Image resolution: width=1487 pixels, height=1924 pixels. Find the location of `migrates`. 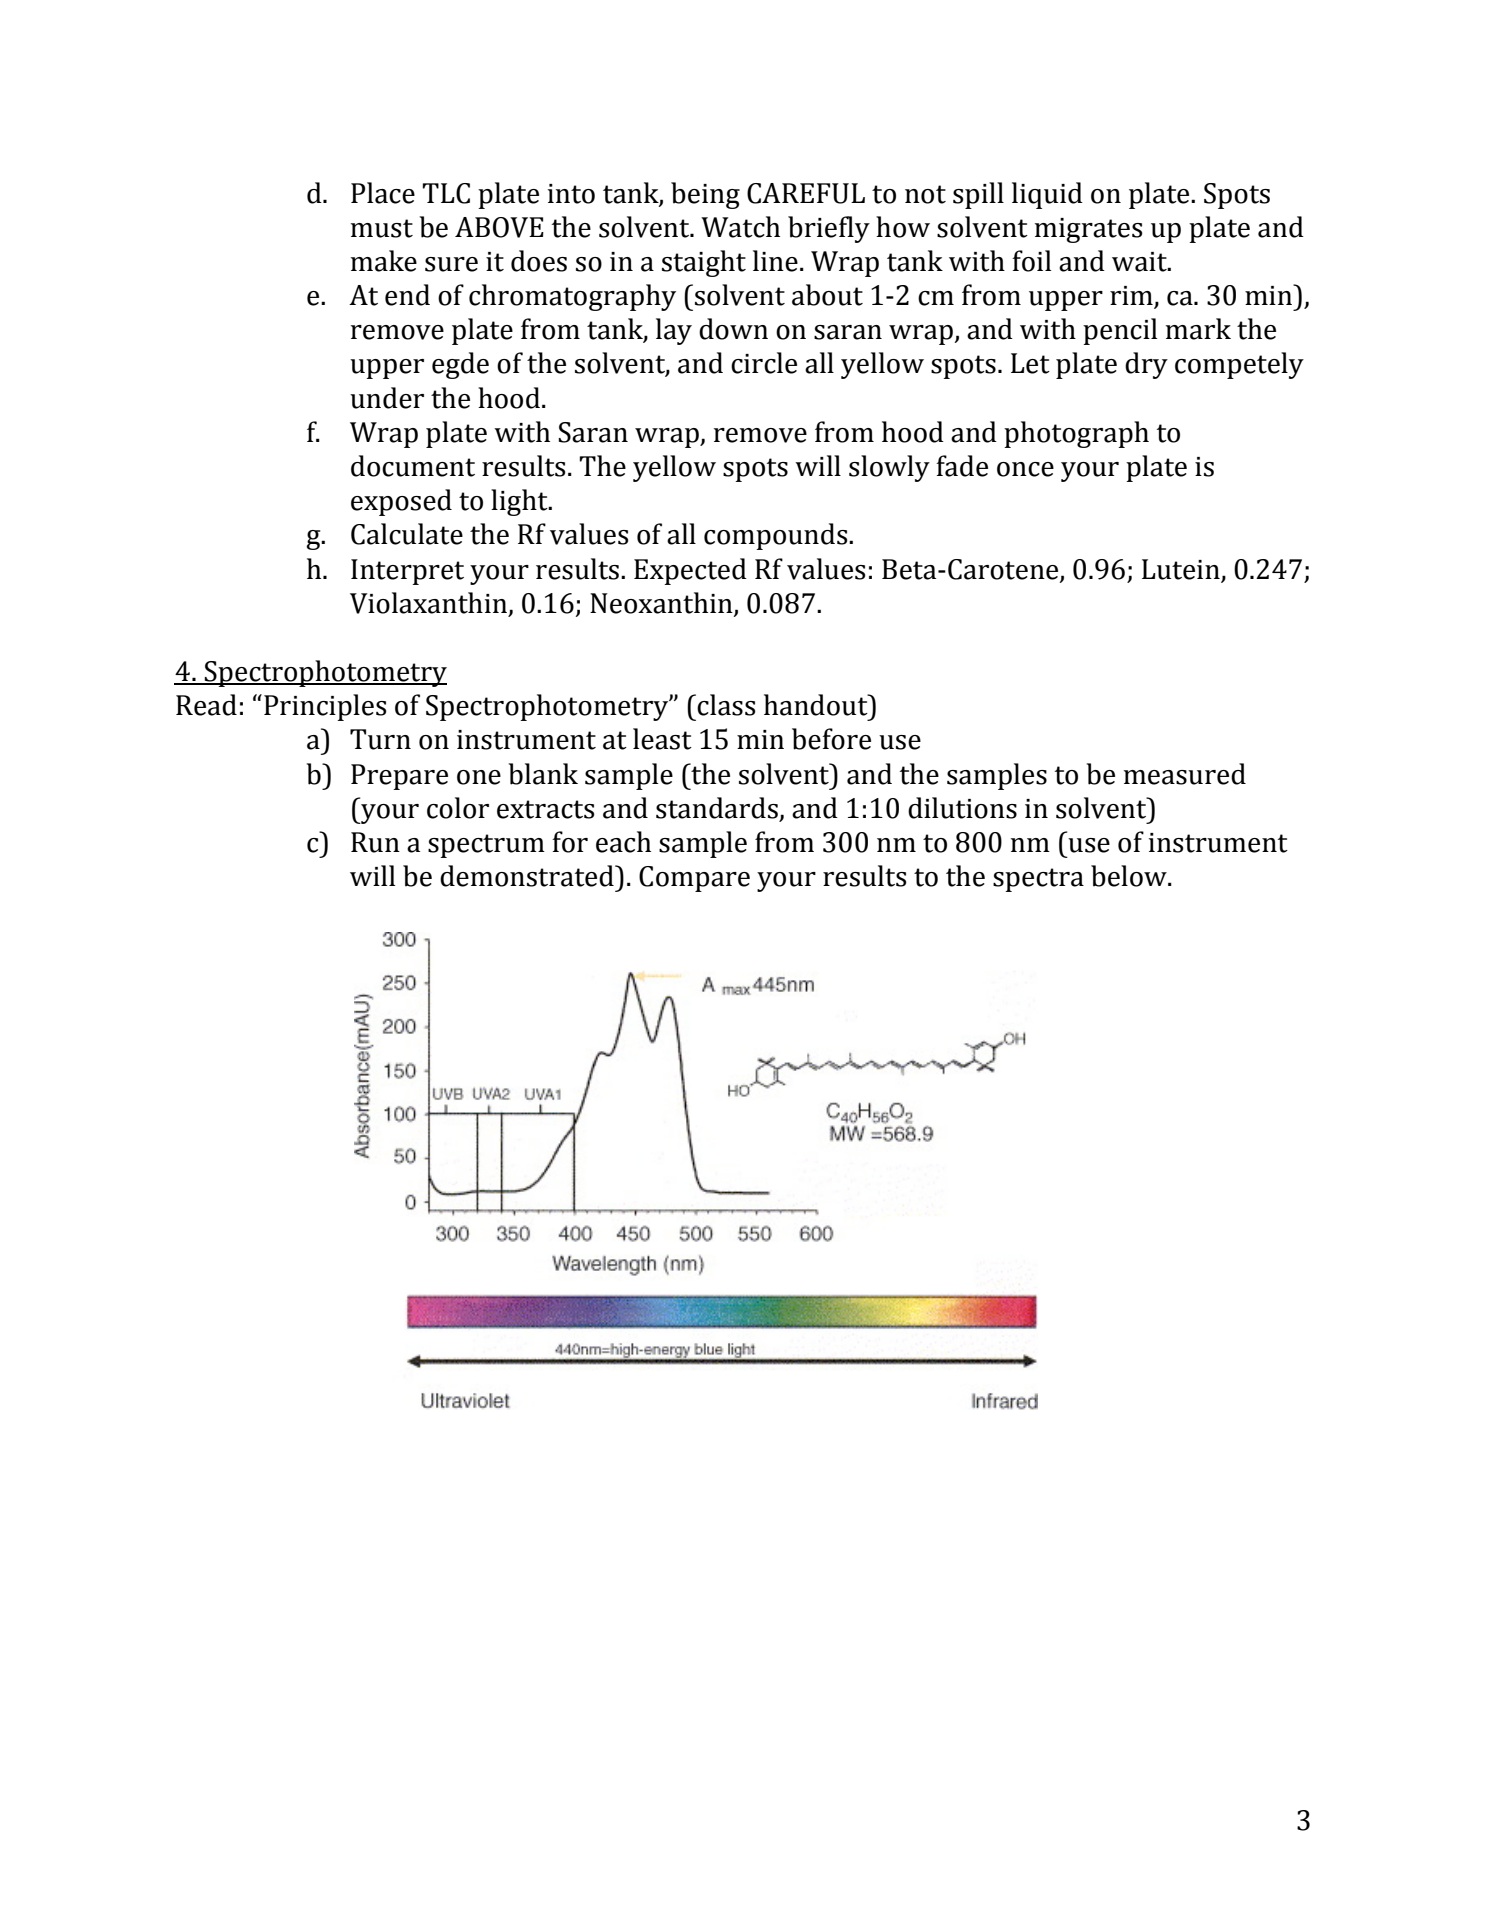

migrates is located at coordinates (1088, 230).
